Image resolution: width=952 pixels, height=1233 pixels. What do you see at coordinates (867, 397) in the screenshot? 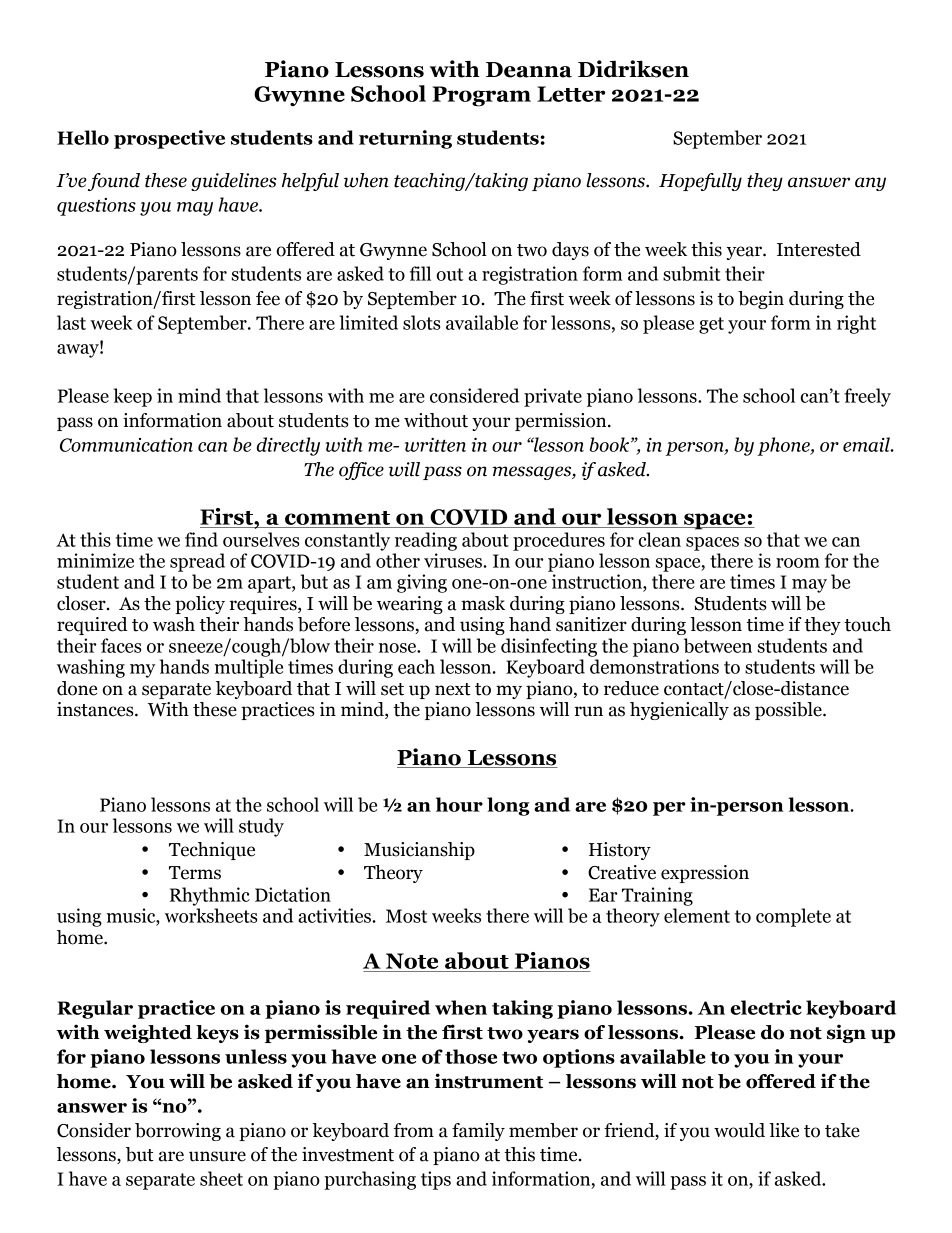
I see `freely` at bounding box center [867, 397].
